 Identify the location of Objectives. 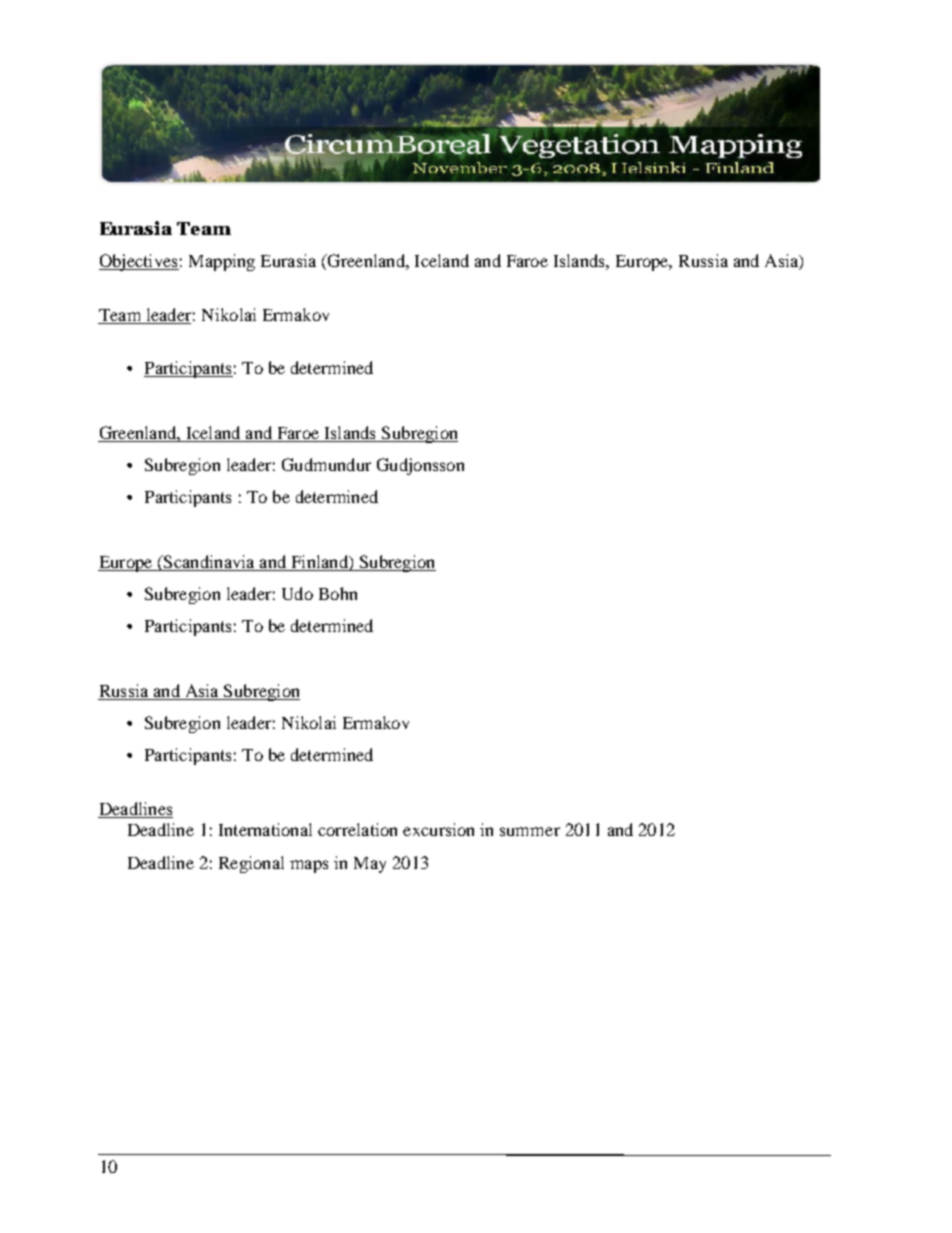
(139, 262).
